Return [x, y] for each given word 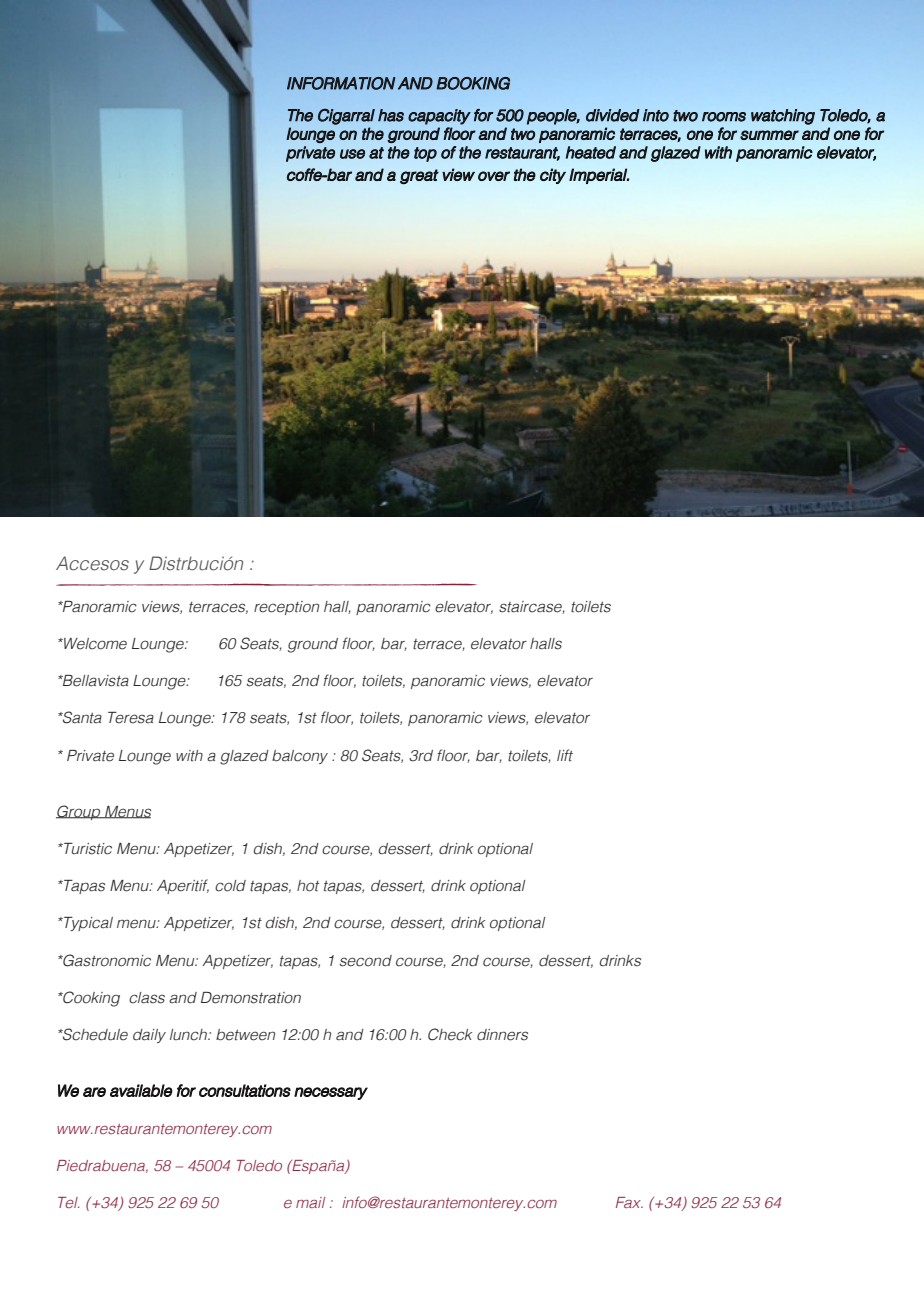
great [419, 176]
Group [79, 812]
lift [565, 755]
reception [286, 608]
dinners [502, 1035]
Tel [68, 1202]
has [391, 115]
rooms [724, 117]
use [352, 154]
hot [308, 886]
